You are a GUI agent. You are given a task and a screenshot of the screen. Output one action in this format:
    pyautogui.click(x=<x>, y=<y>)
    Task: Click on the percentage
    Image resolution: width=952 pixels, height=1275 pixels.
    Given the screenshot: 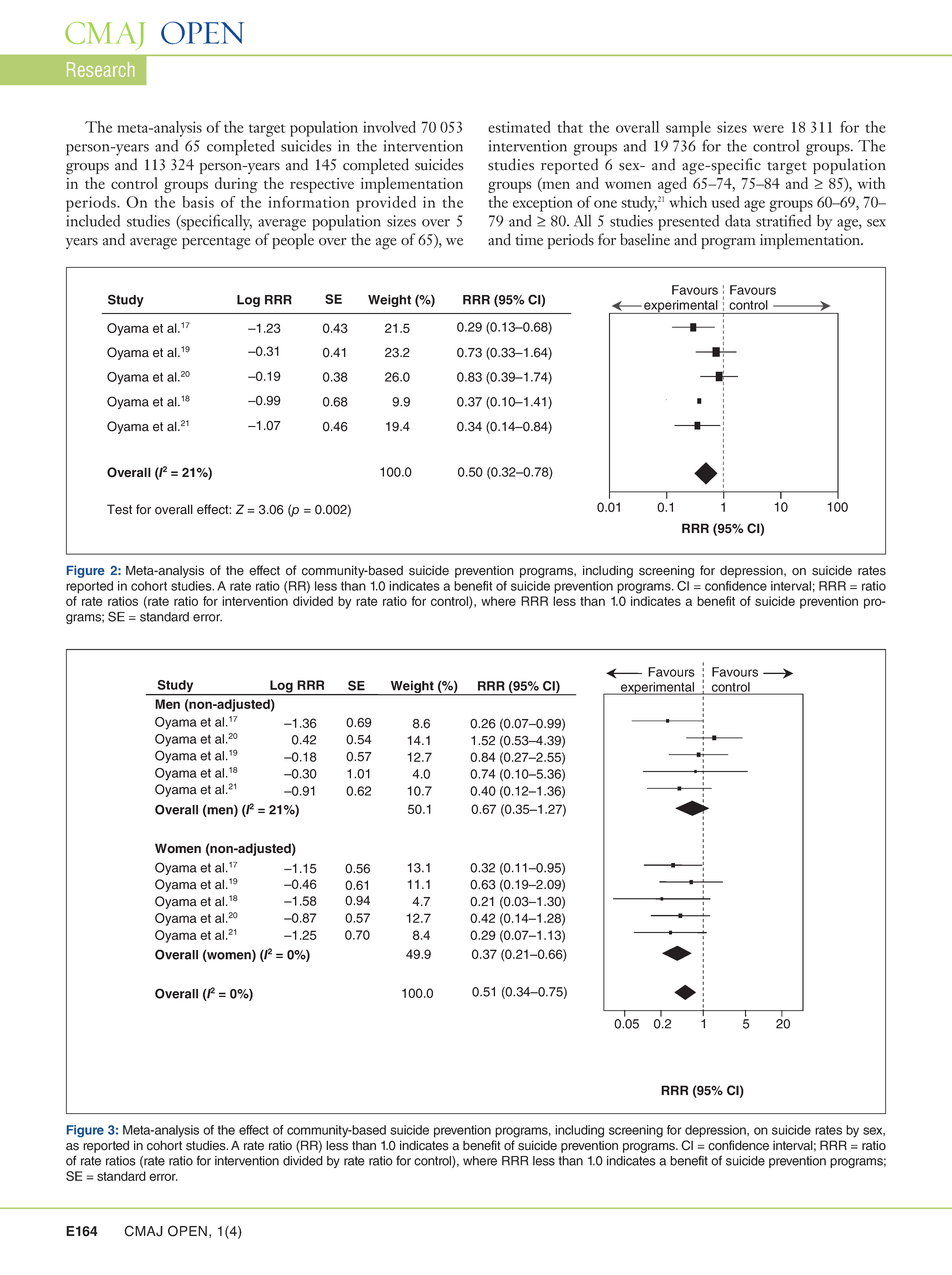 What is the action you would take?
    pyautogui.click(x=216, y=243)
